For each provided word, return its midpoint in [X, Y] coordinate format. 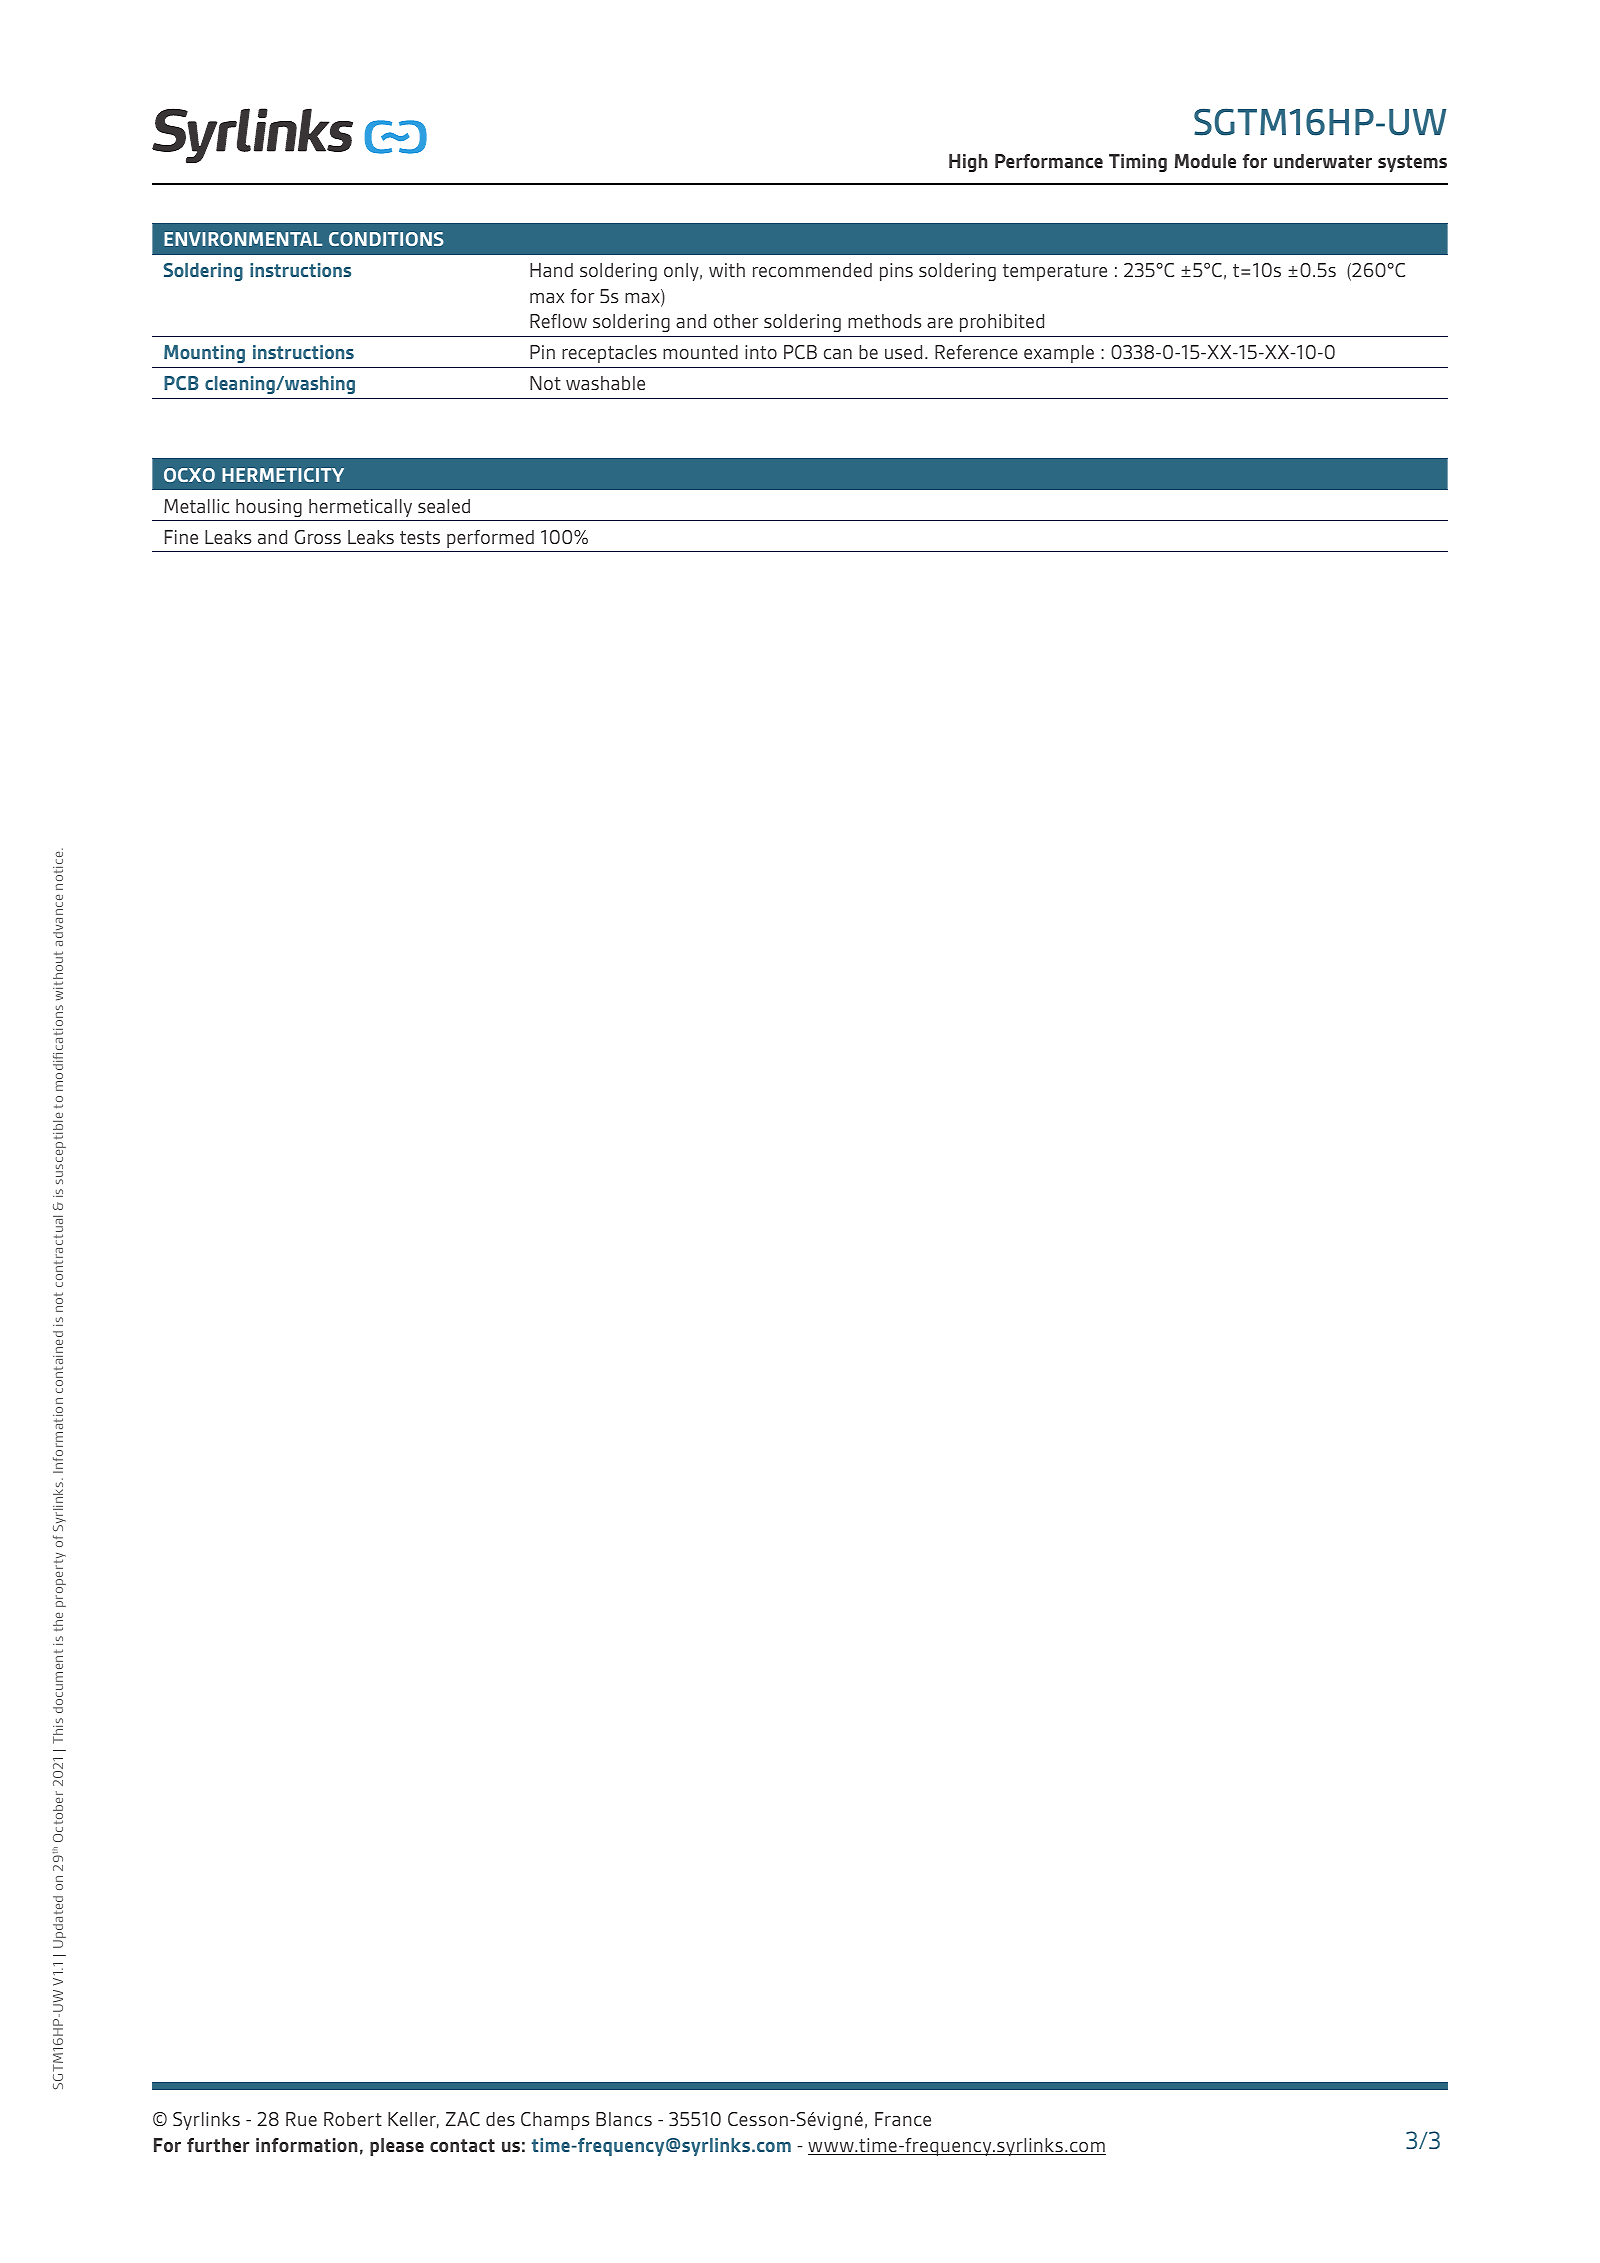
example [1059, 354]
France [903, 2119]
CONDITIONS [386, 239]
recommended [812, 270]
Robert [353, 2119]
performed [490, 539]
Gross [318, 537]
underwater [1323, 161]
